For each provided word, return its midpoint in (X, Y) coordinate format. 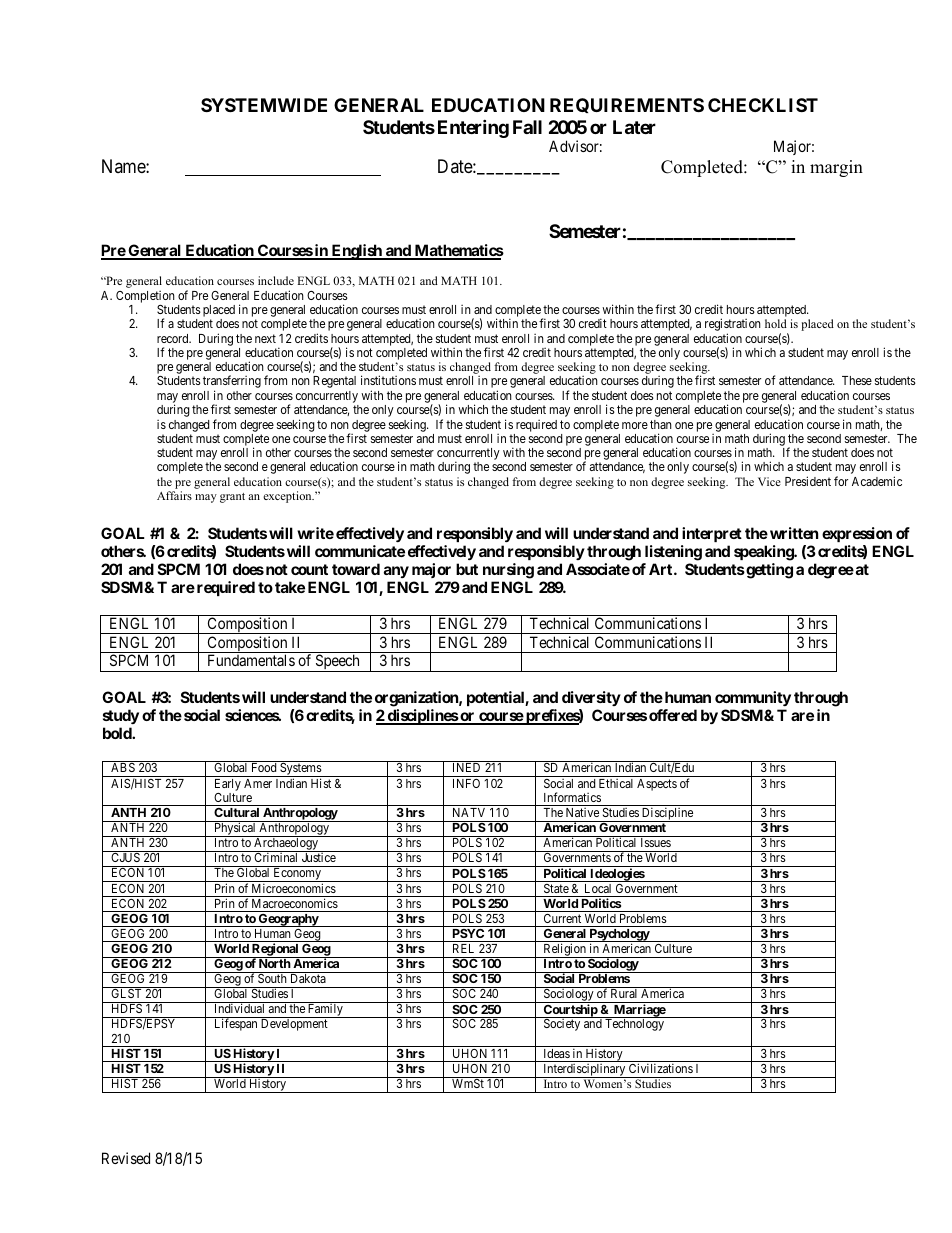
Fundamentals (251, 660)
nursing (508, 571)
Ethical (616, 783)
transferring (232, 383)
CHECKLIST (763, 105)
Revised (126, 1158)
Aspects (657, 785)
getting (768, 571)
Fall (527, 127)
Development (294, 1025)
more (635, 425)
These (857, 380)
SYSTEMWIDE (264, 105)
